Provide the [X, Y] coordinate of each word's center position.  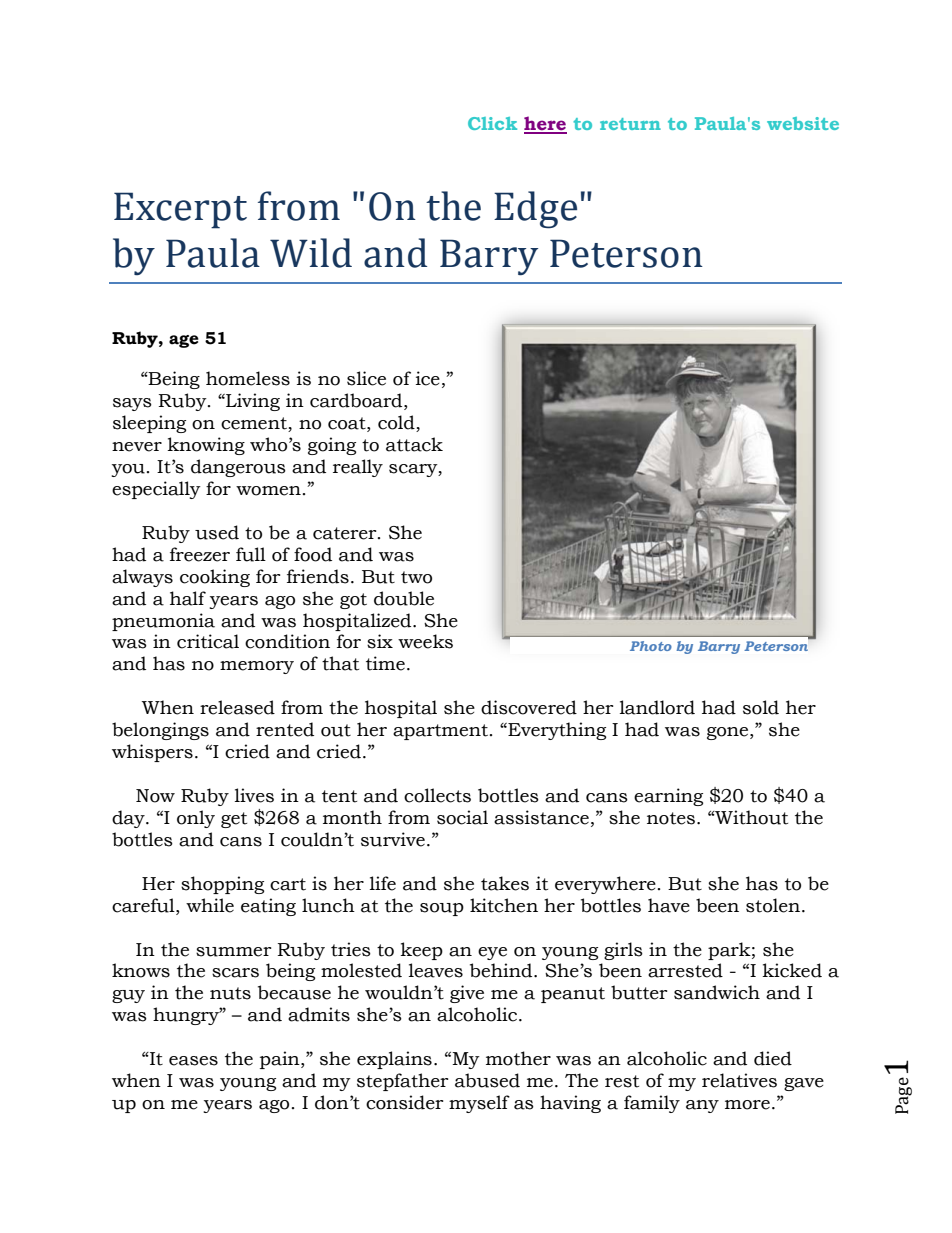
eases [193, 1061]
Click [492, 123]
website [803, 123]
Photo [651, 646]
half [188, 598]
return [630, 124]
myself [479, 1104]
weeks [425, 641]
